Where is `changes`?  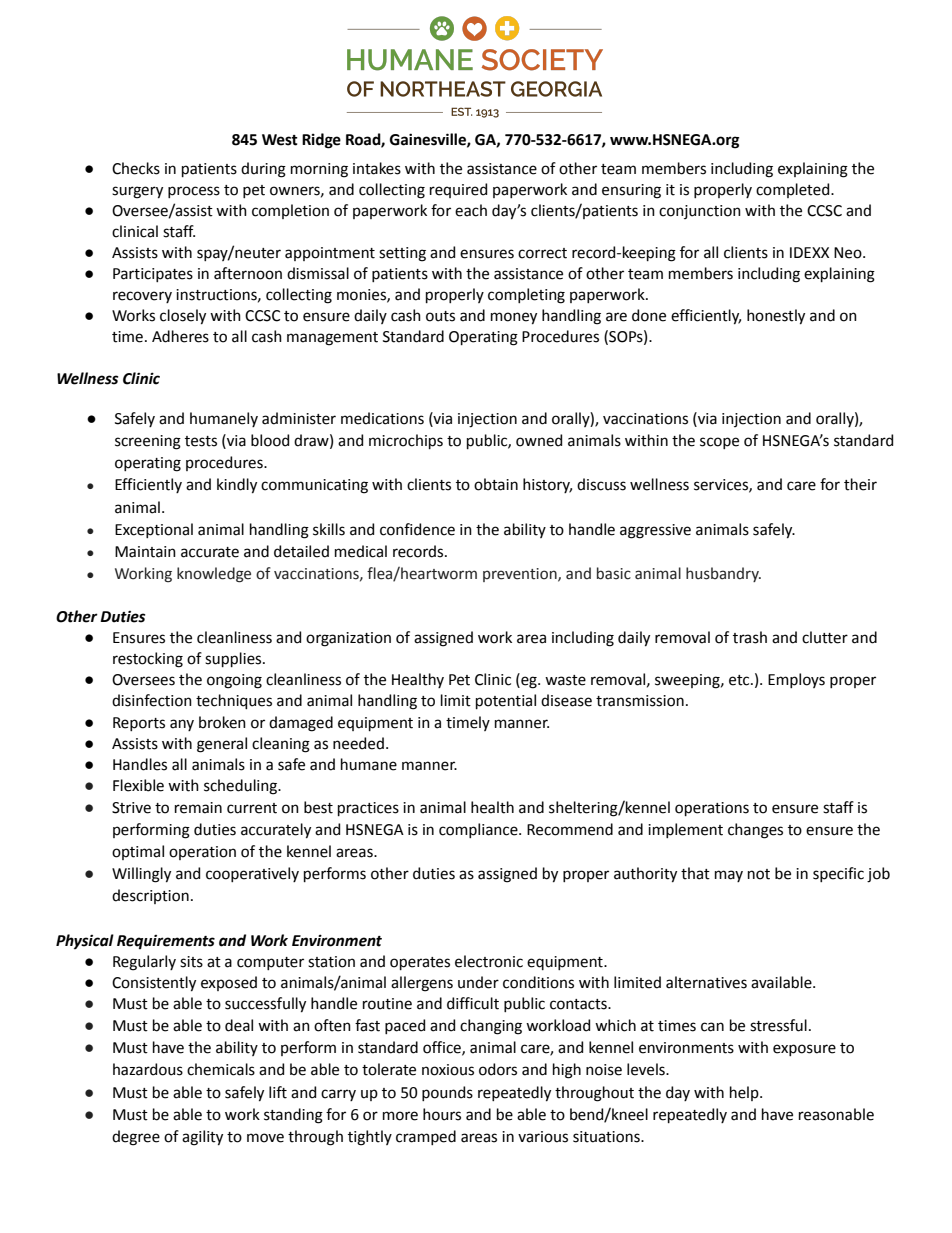 changes is located at coordinates (755, 831).
